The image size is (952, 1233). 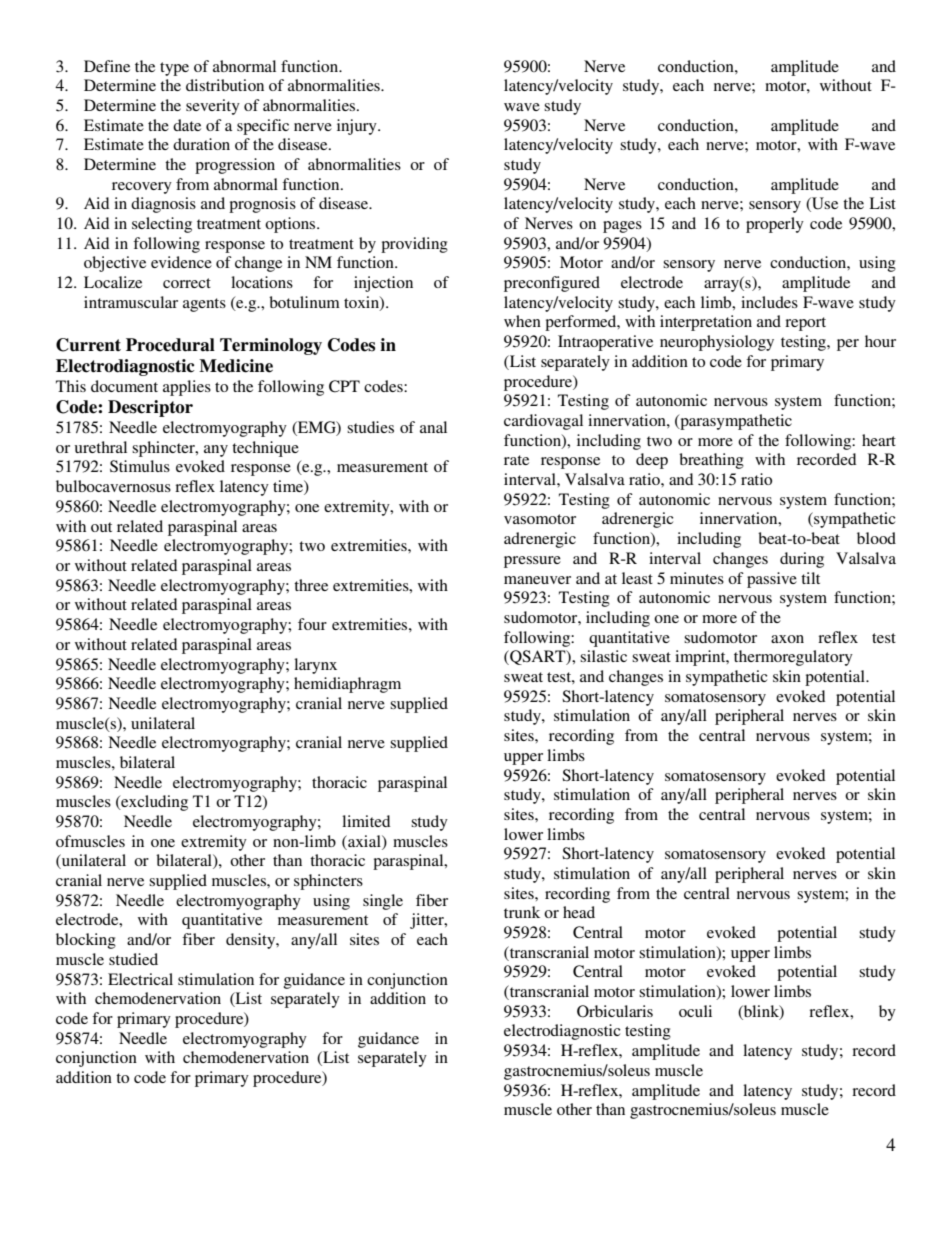 I want to click on excluding, so click(x=153, y=803).
